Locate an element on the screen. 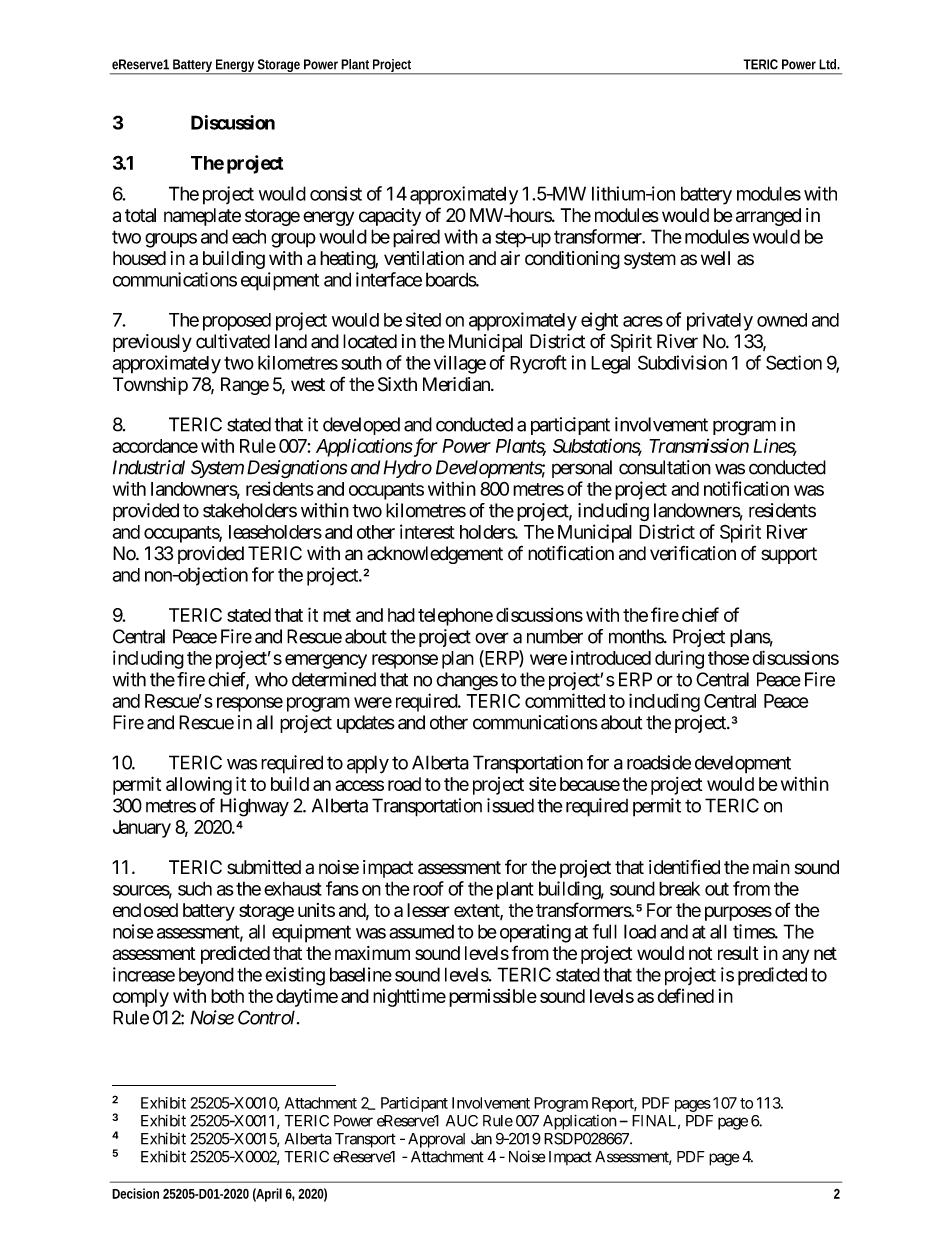 The height and width of the screenshot is (1233, 952). over is located at coordinates (492, 638).
